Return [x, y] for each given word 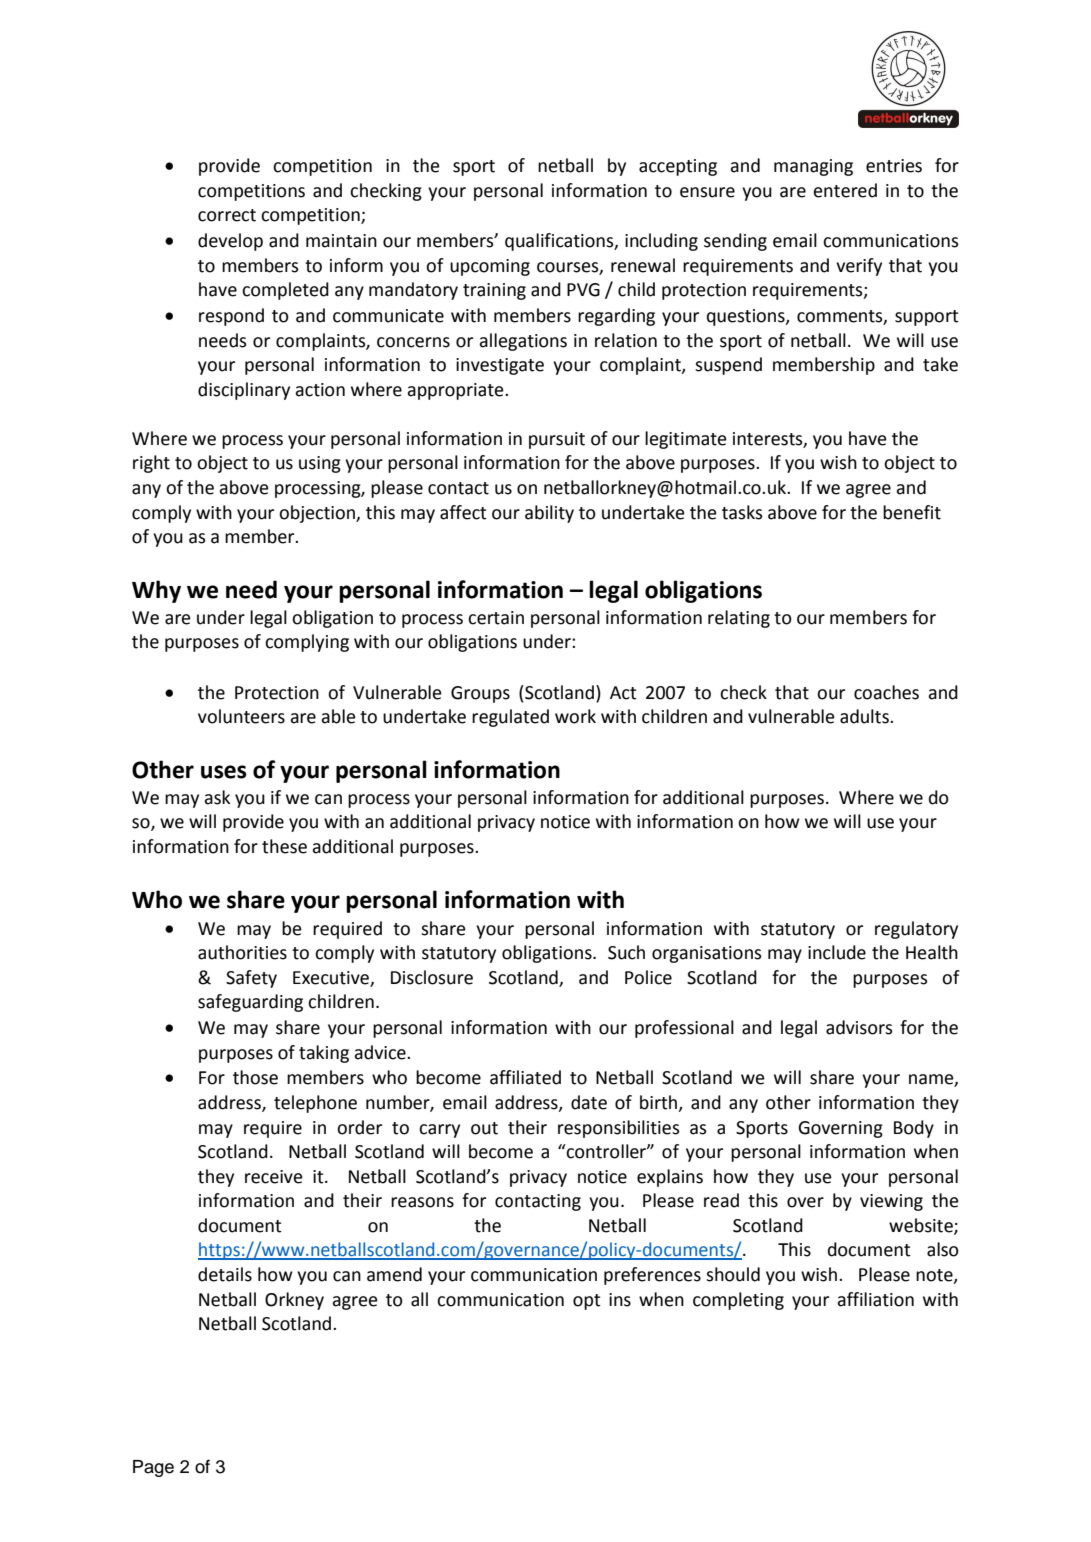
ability [549, 514]
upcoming [490, 267]
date [589, 1102]
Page [153, 1468]
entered [845, 190]
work [575, 716]
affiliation [875, 1299]
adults [865, 716]
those [255, 1077]
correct [227, 215]
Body [914, 1129]
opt [587, 1302]
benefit [912, 512]
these [284, 846]
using [320, 464]
